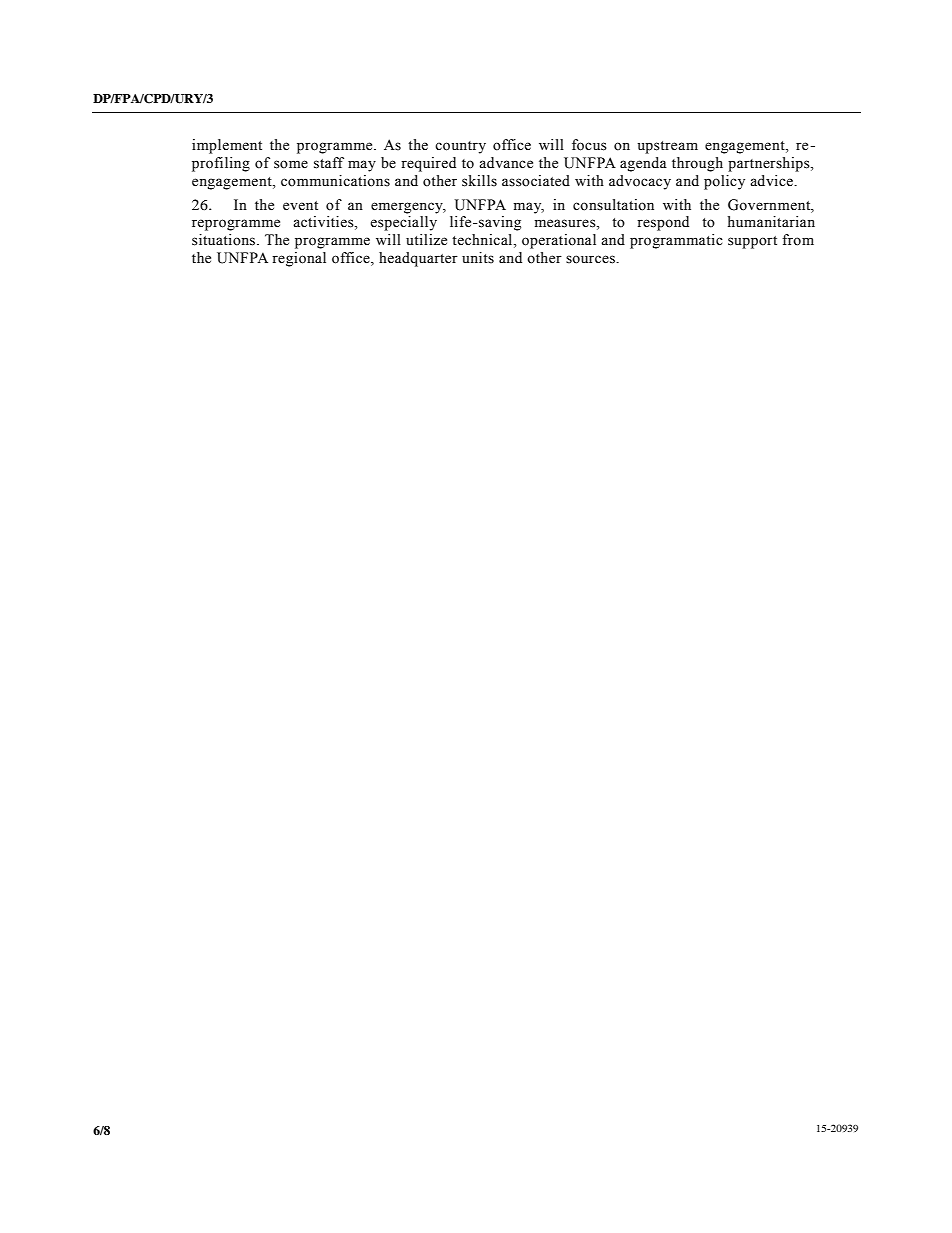  What do you see at coordinates (559, 241) in the screenshot?
I see `operational` at bounding box center [559, 241].
